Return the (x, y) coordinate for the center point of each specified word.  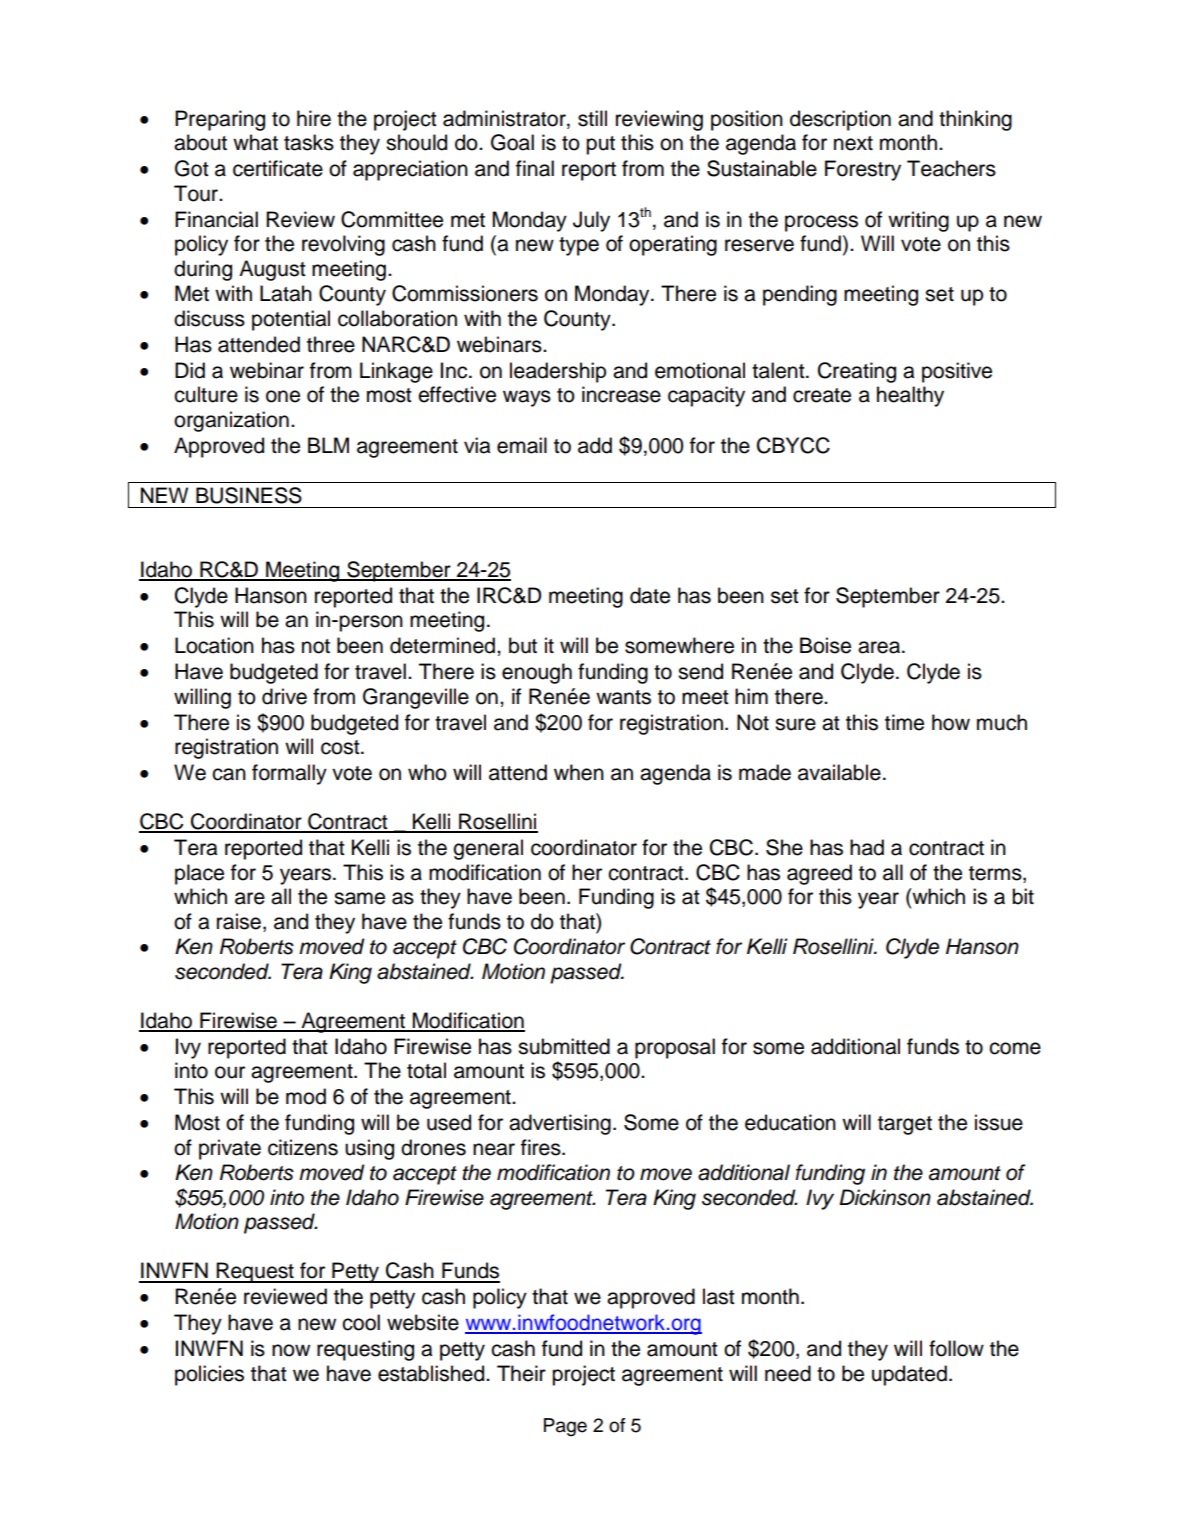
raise (239, 921)
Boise (825, 645)
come (1015, 1048)
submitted (564, 1046)
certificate (278, 168)
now (291, 1350)
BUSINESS (249, 495)
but (523, 645)
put (600, 145)
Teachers (951, 168)
